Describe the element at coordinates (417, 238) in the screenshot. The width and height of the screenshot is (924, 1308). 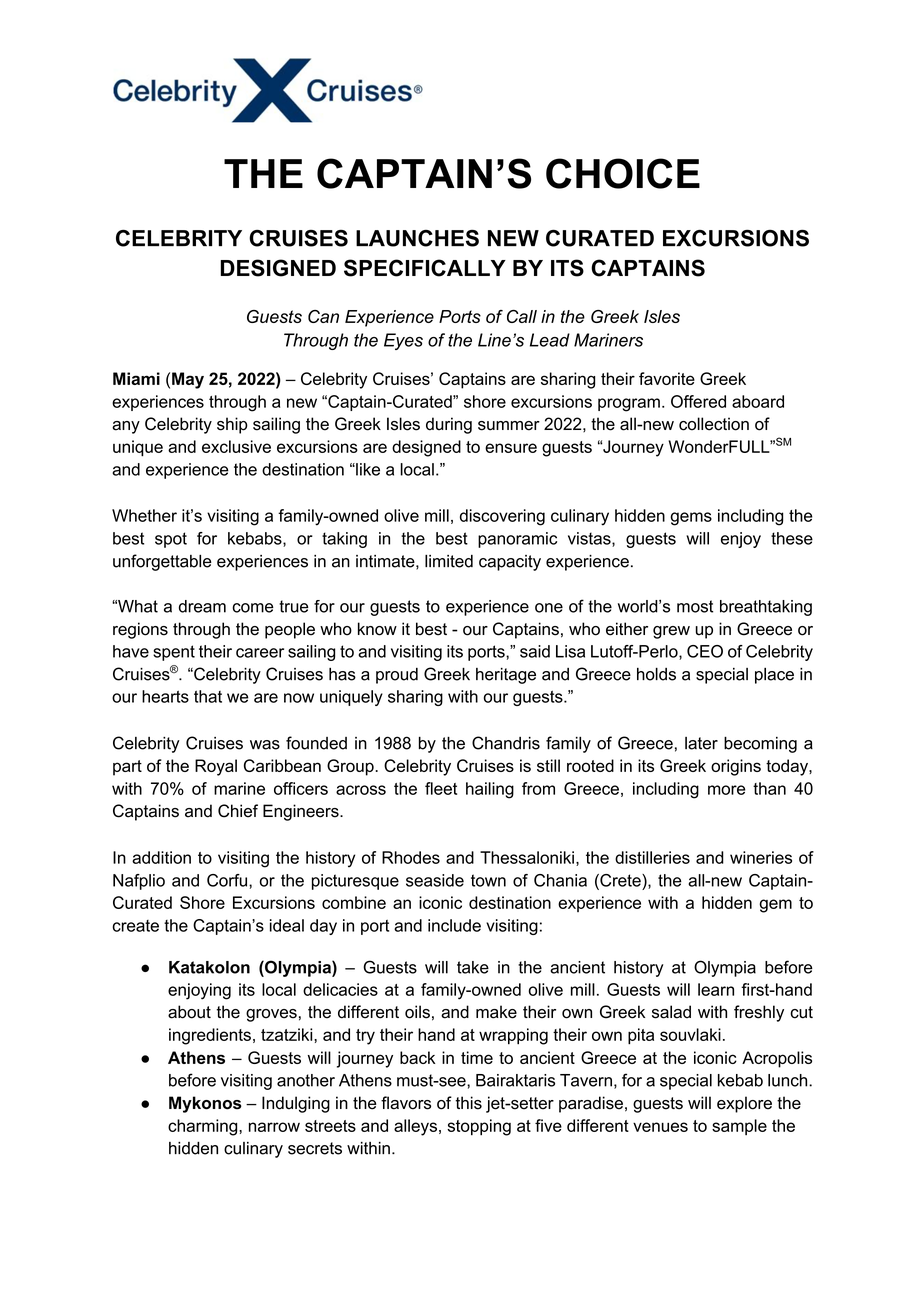
I see `LAUNCHES` at that location.
